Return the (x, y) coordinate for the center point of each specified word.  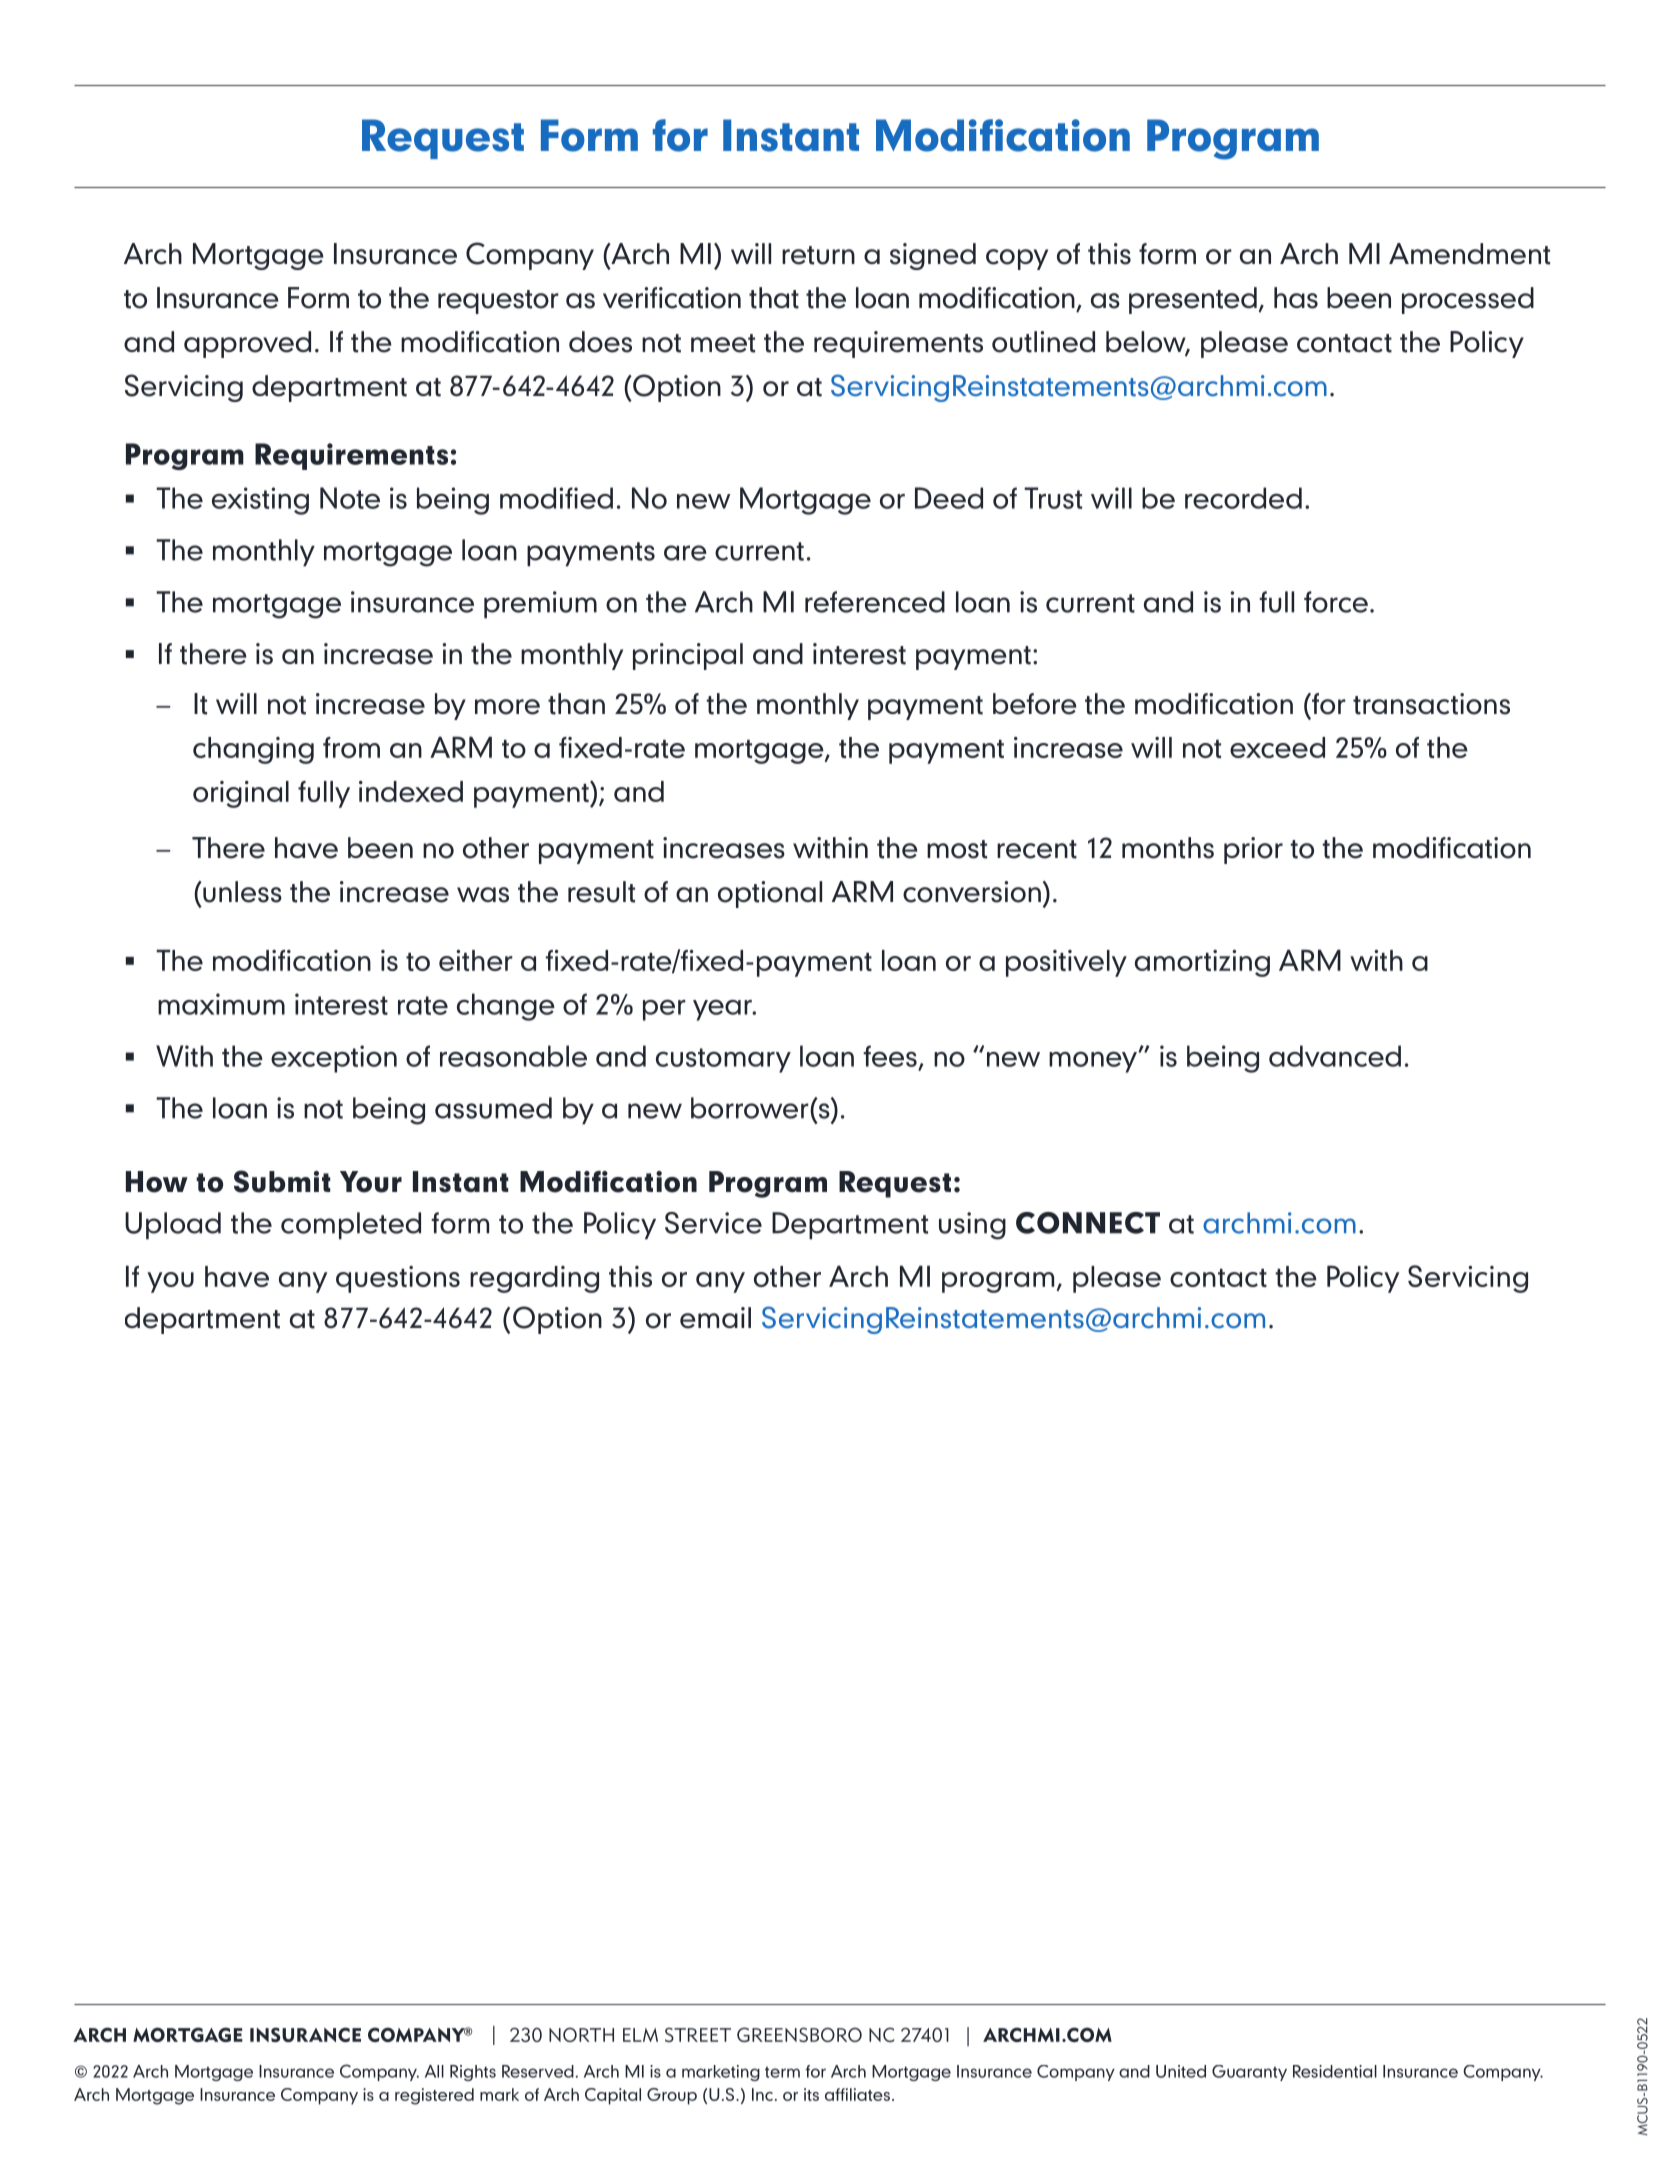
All (434, 2071)
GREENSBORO (799, 2034)
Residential (1335, 2071)
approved (247, 344)
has (1296, 298)
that (774, 298)
